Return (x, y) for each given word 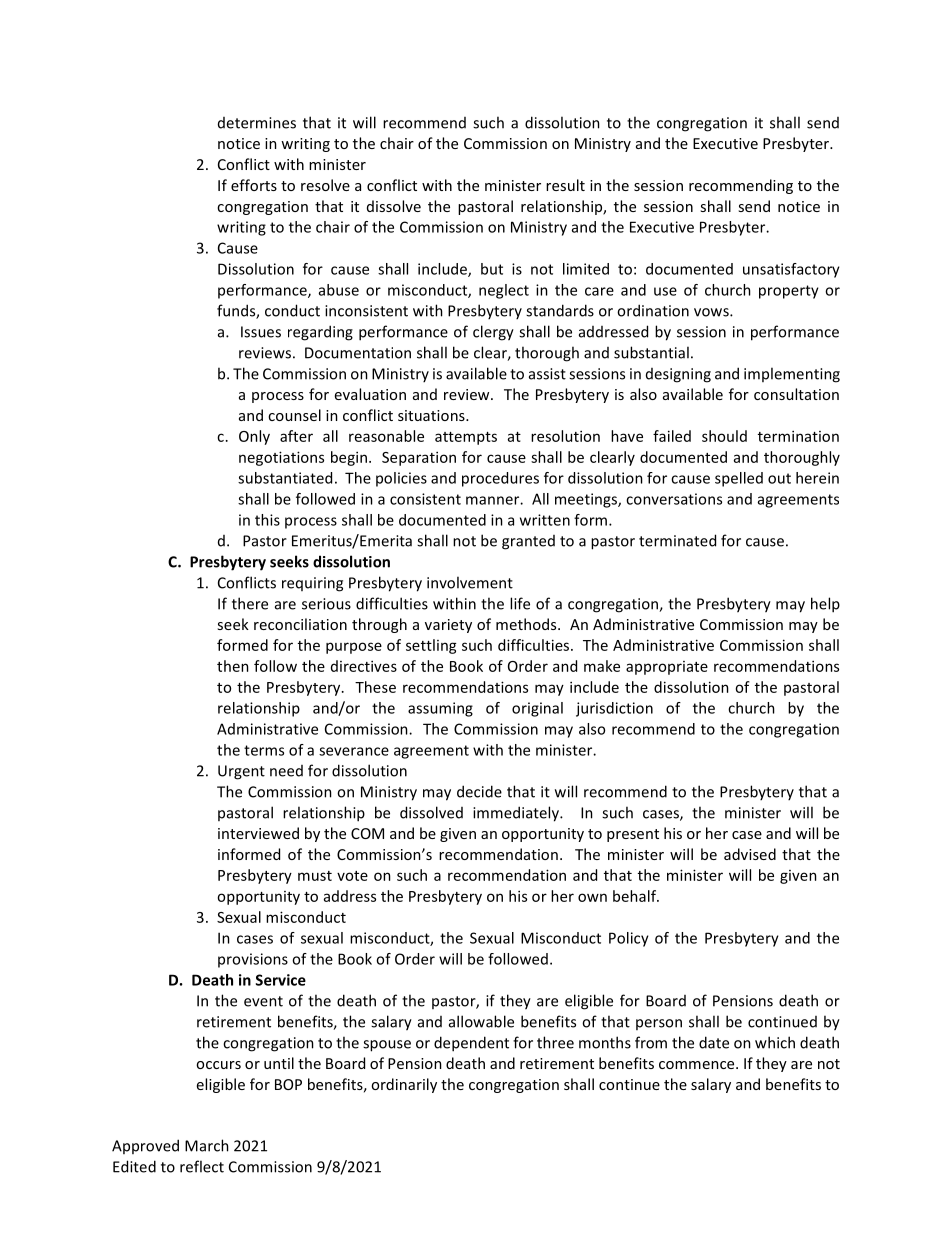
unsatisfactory (791, 270)
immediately (517, 814)
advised (750, 854)
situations (432, 415)
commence (698, 1065)
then (233, 666)
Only (254, 437)
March (207, 1145)
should (724, 436)
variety (448, 626)
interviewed (258, 833)
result (565, 185)
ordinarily (404, 1085)
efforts (254, 185)
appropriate (667, 668)
